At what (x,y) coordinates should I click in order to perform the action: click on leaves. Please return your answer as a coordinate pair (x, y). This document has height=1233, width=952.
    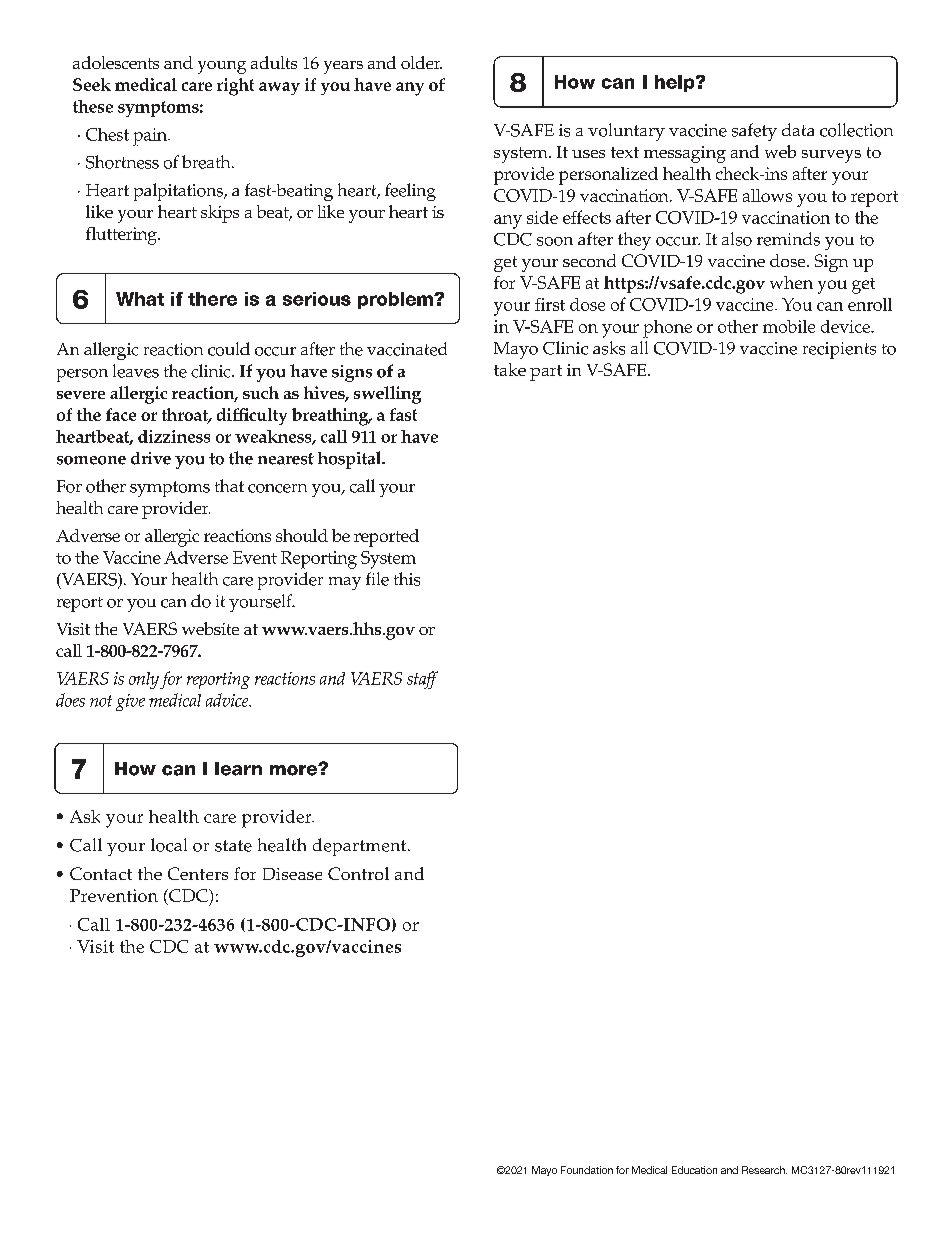
    Looking at the image, I should click on (136, 371).
